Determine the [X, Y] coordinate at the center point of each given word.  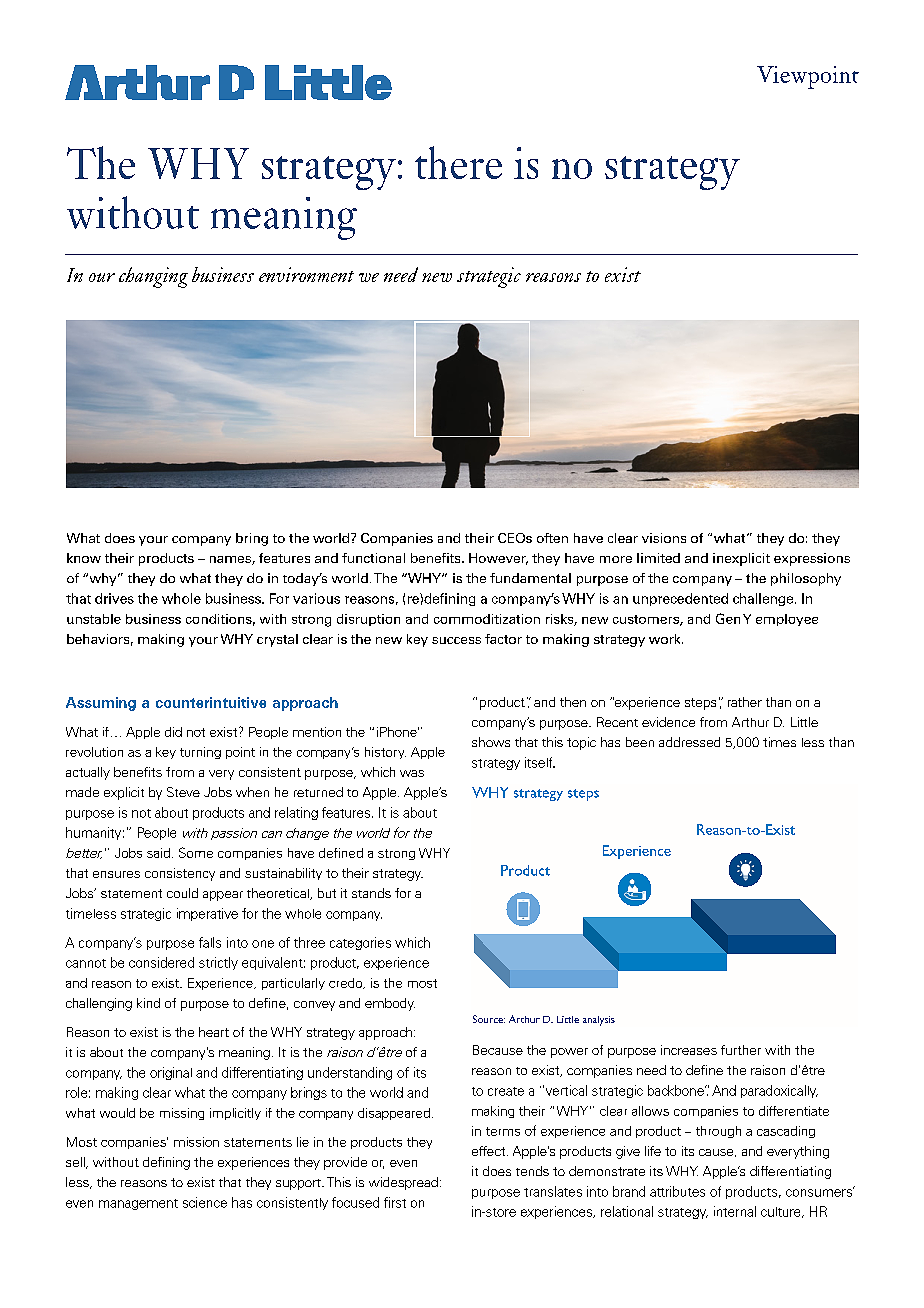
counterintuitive [211, 702]
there [458, 162]
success [456, 640]
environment [306, 274]
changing [153, 277]
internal [735, 1211]
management [138, 1204]
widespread [403, 1183]
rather [745, 702]
